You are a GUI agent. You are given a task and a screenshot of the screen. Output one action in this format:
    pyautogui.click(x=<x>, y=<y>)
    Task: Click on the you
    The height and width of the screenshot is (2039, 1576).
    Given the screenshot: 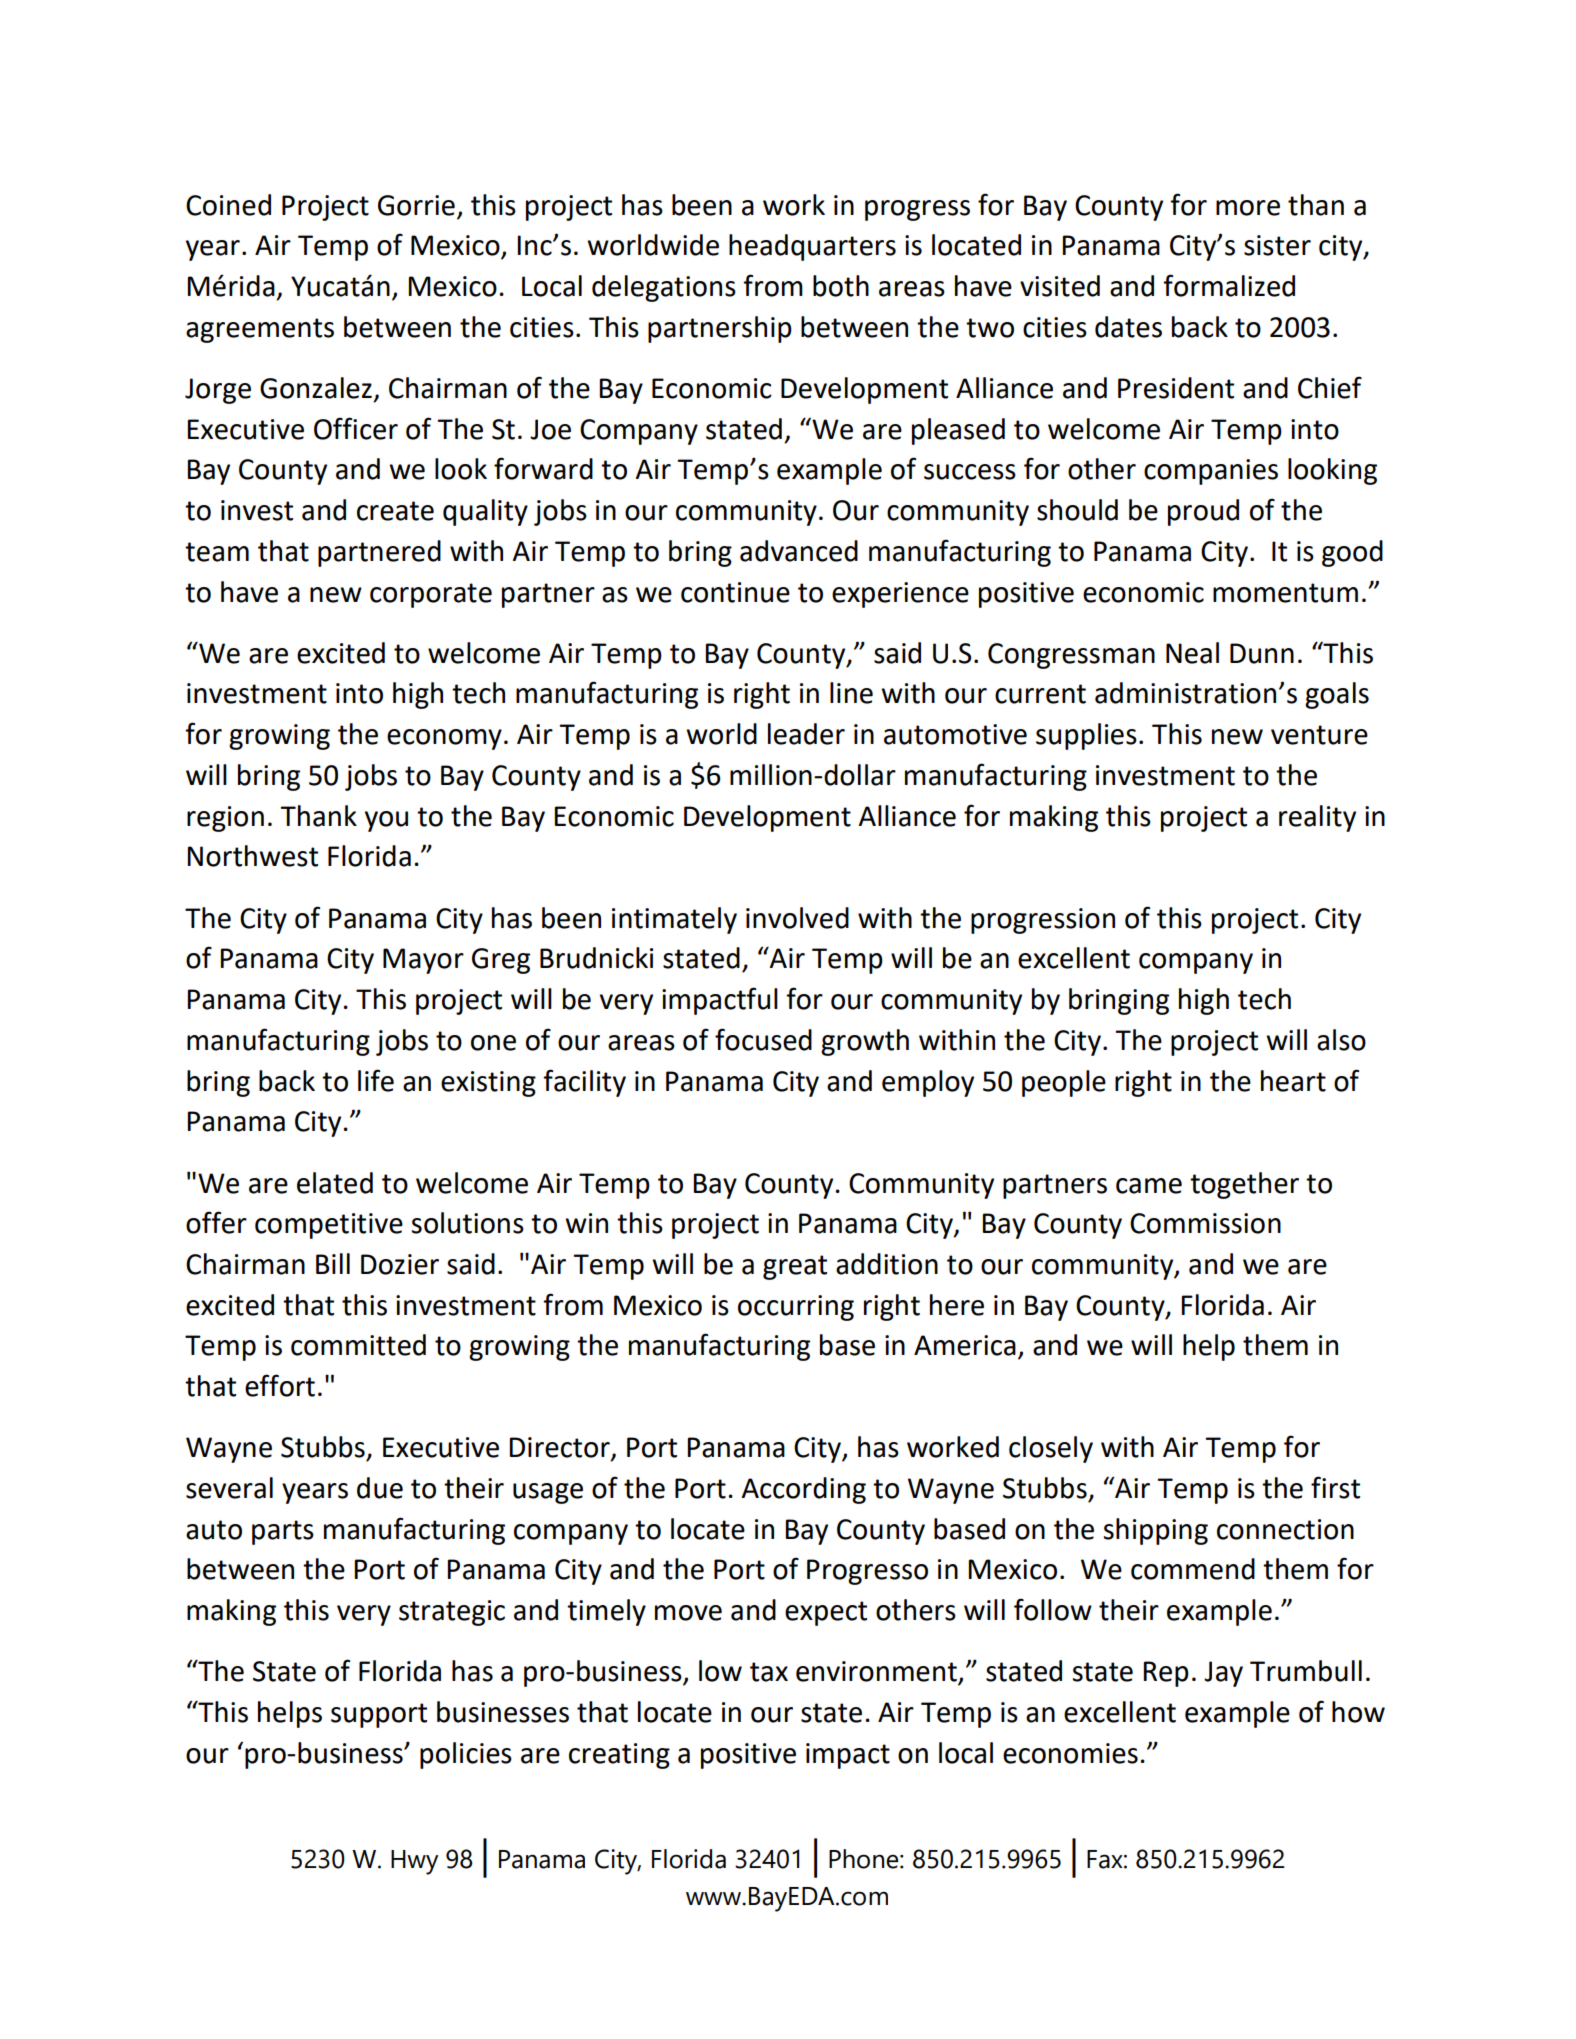 What is the action you would take?
    pyautogui.click(x=386, y=821)
